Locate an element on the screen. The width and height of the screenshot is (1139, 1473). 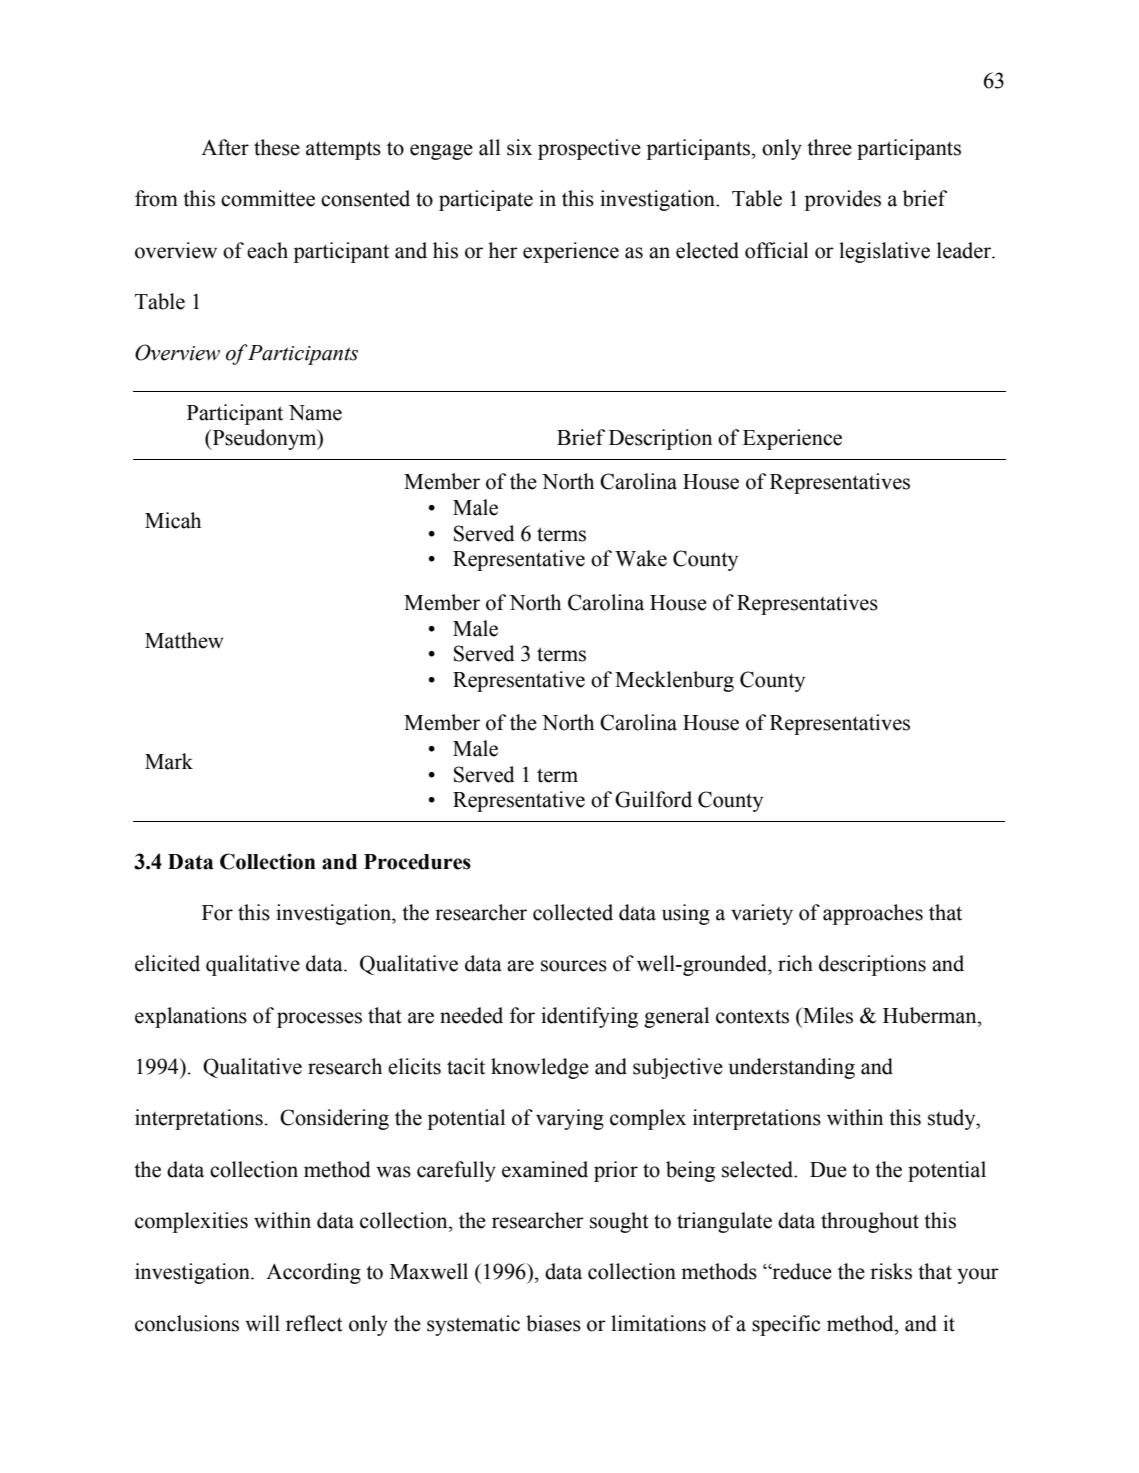
Micah is located at coordinates (173, 520).
